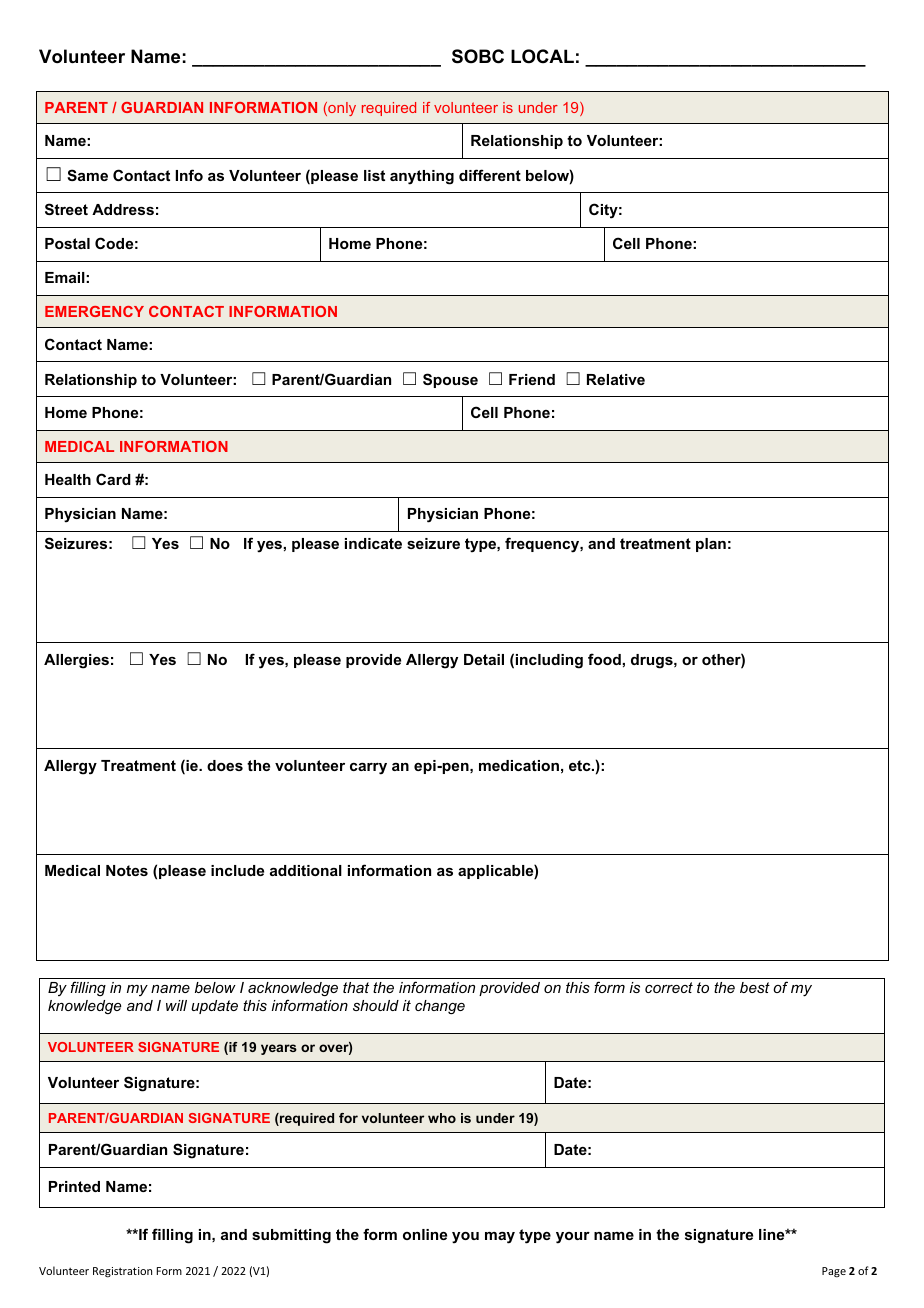 This screenshot has height=1308, width=924. I want to click on change, so click(440, 1007).
